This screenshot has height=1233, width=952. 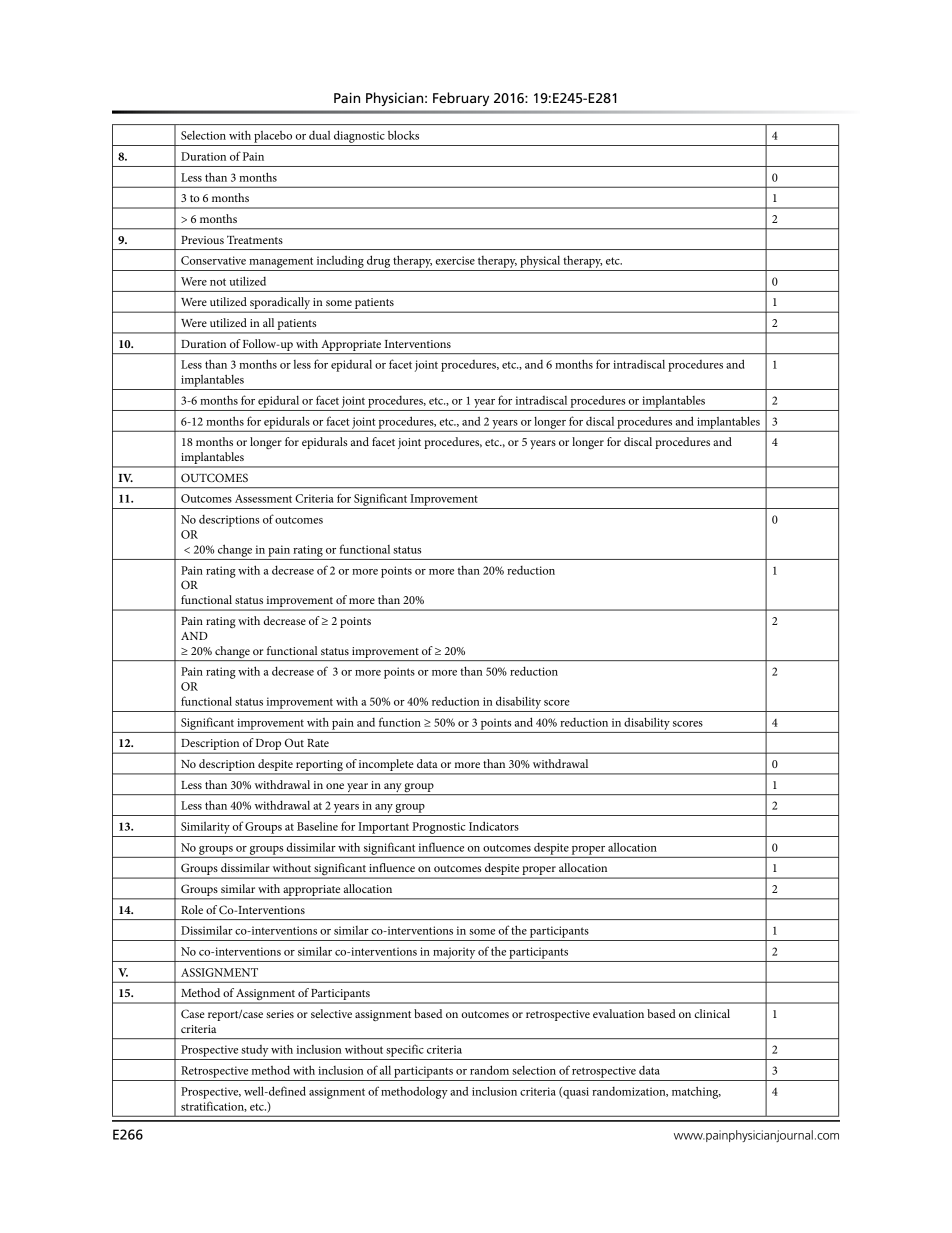 I want to click on specific, so click(x=405, y=1050).
